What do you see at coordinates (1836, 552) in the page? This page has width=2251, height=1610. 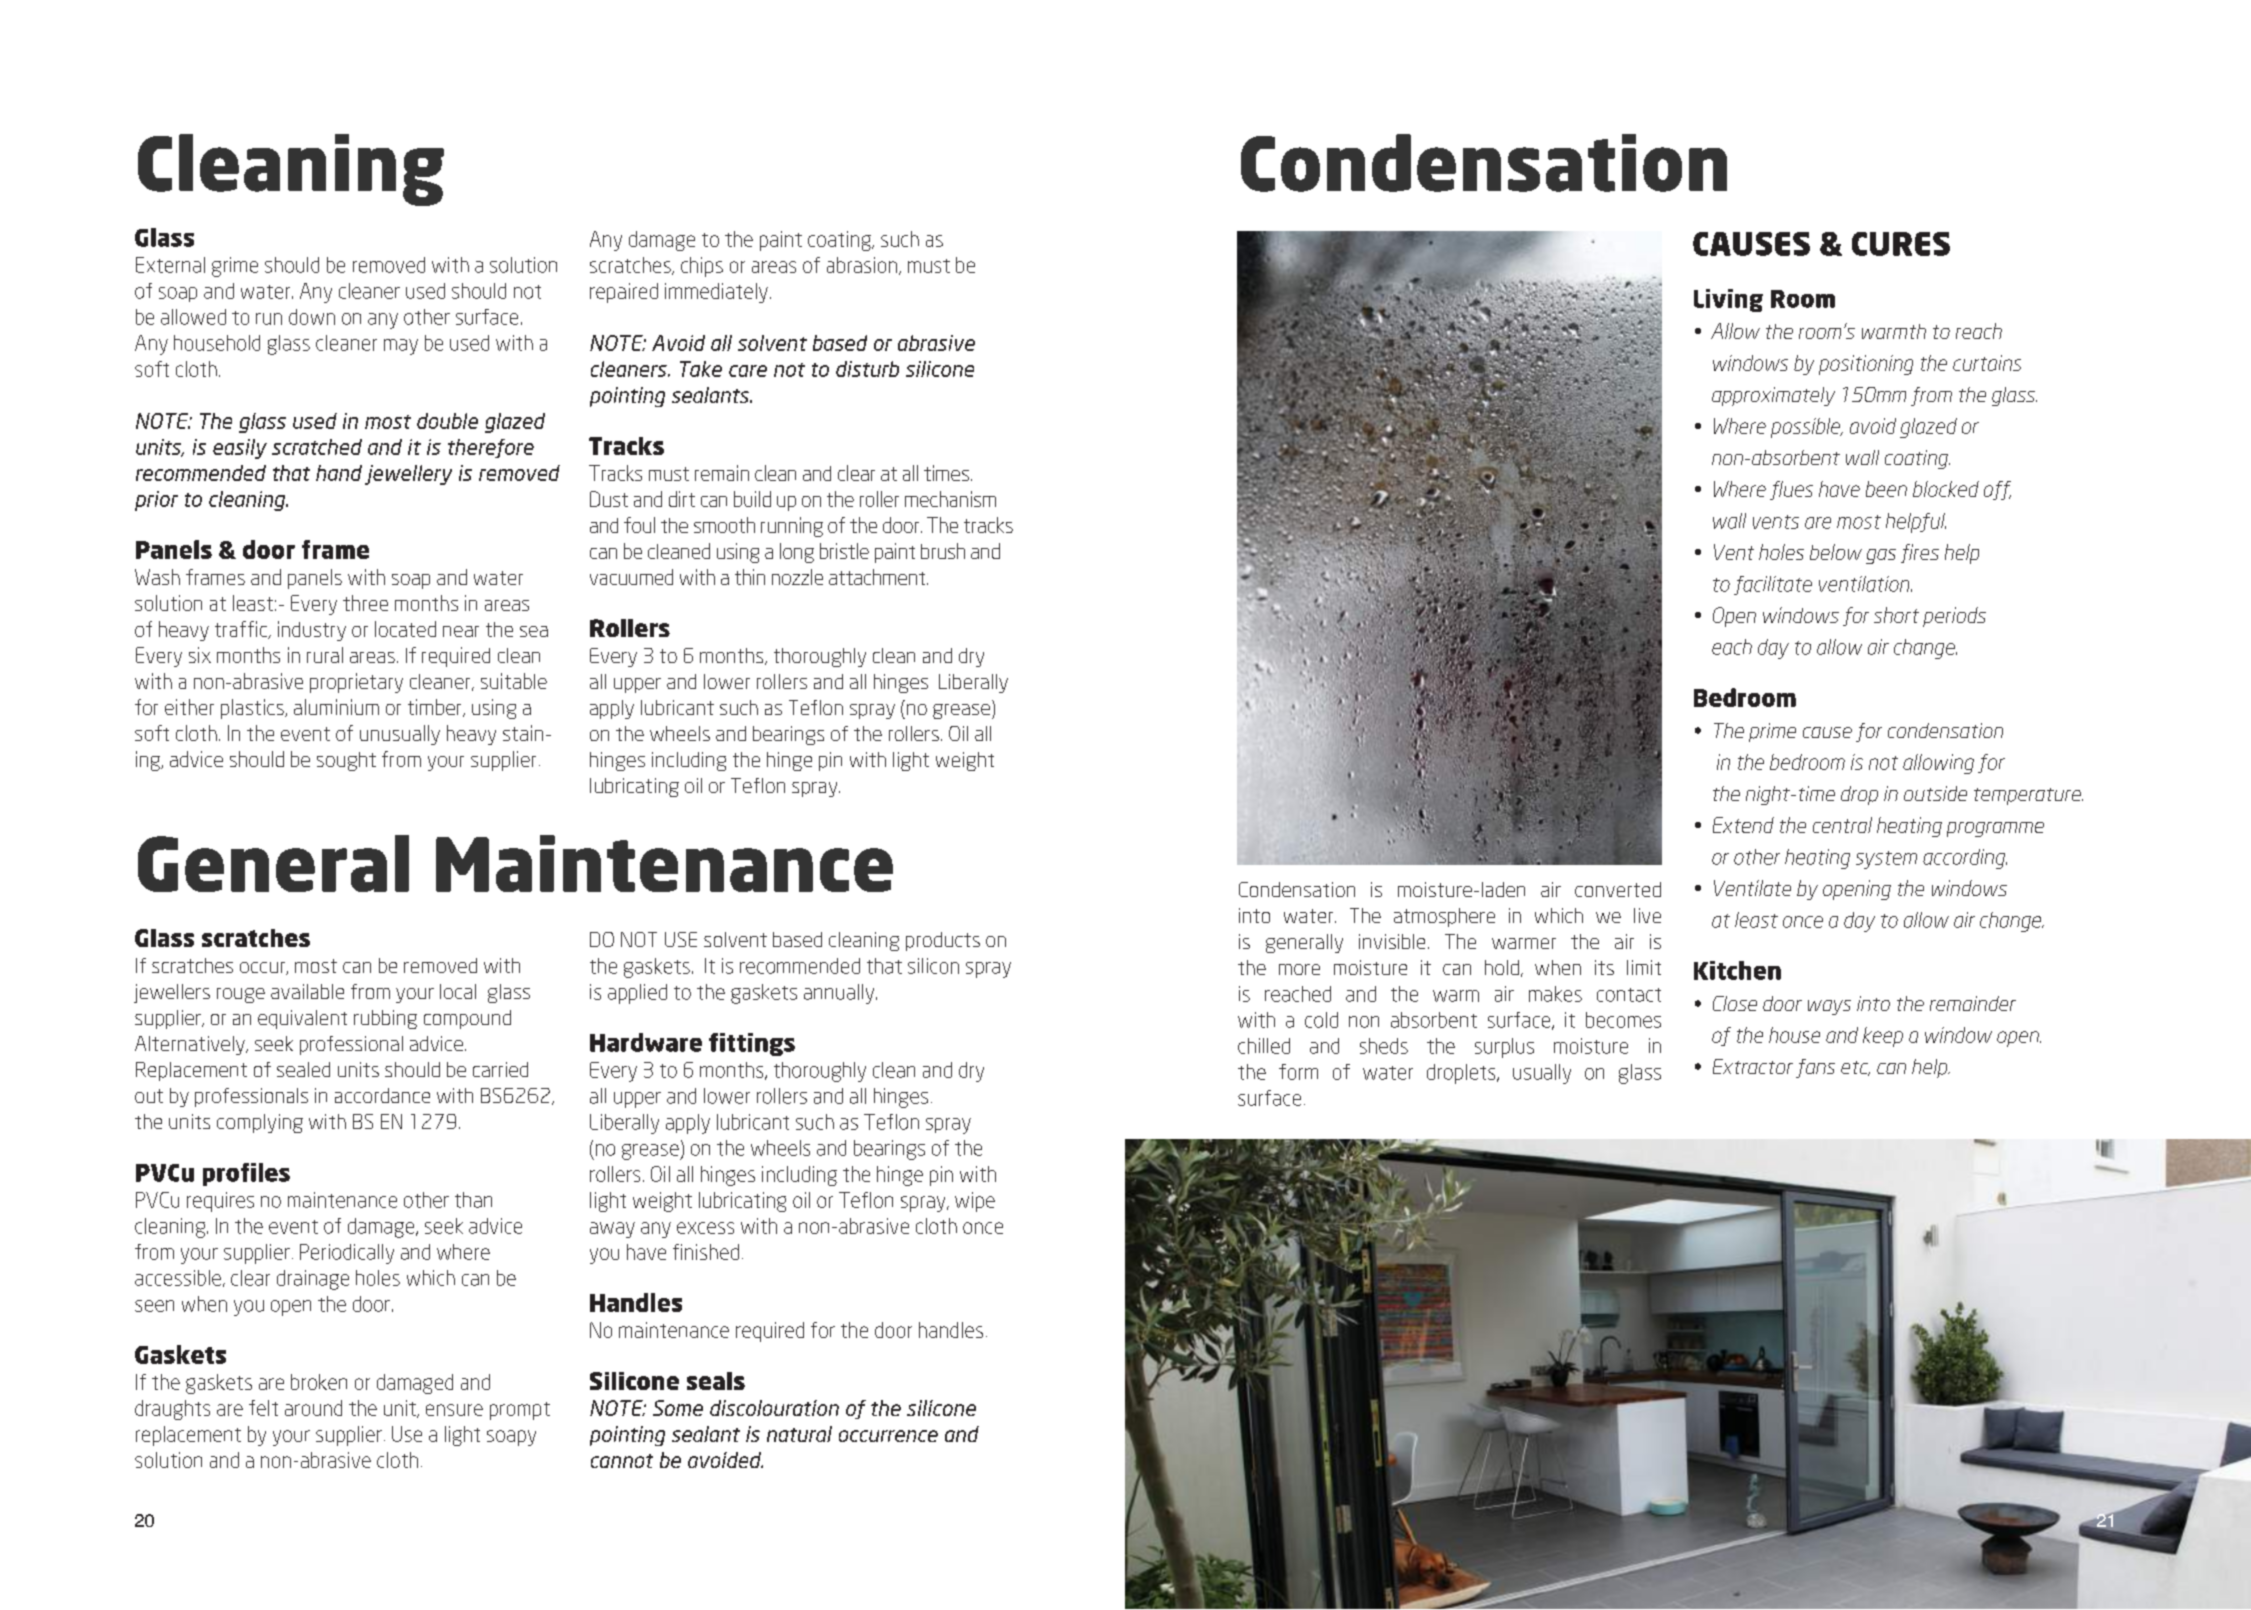 I see `below` at bounding box center [1836, 552].
